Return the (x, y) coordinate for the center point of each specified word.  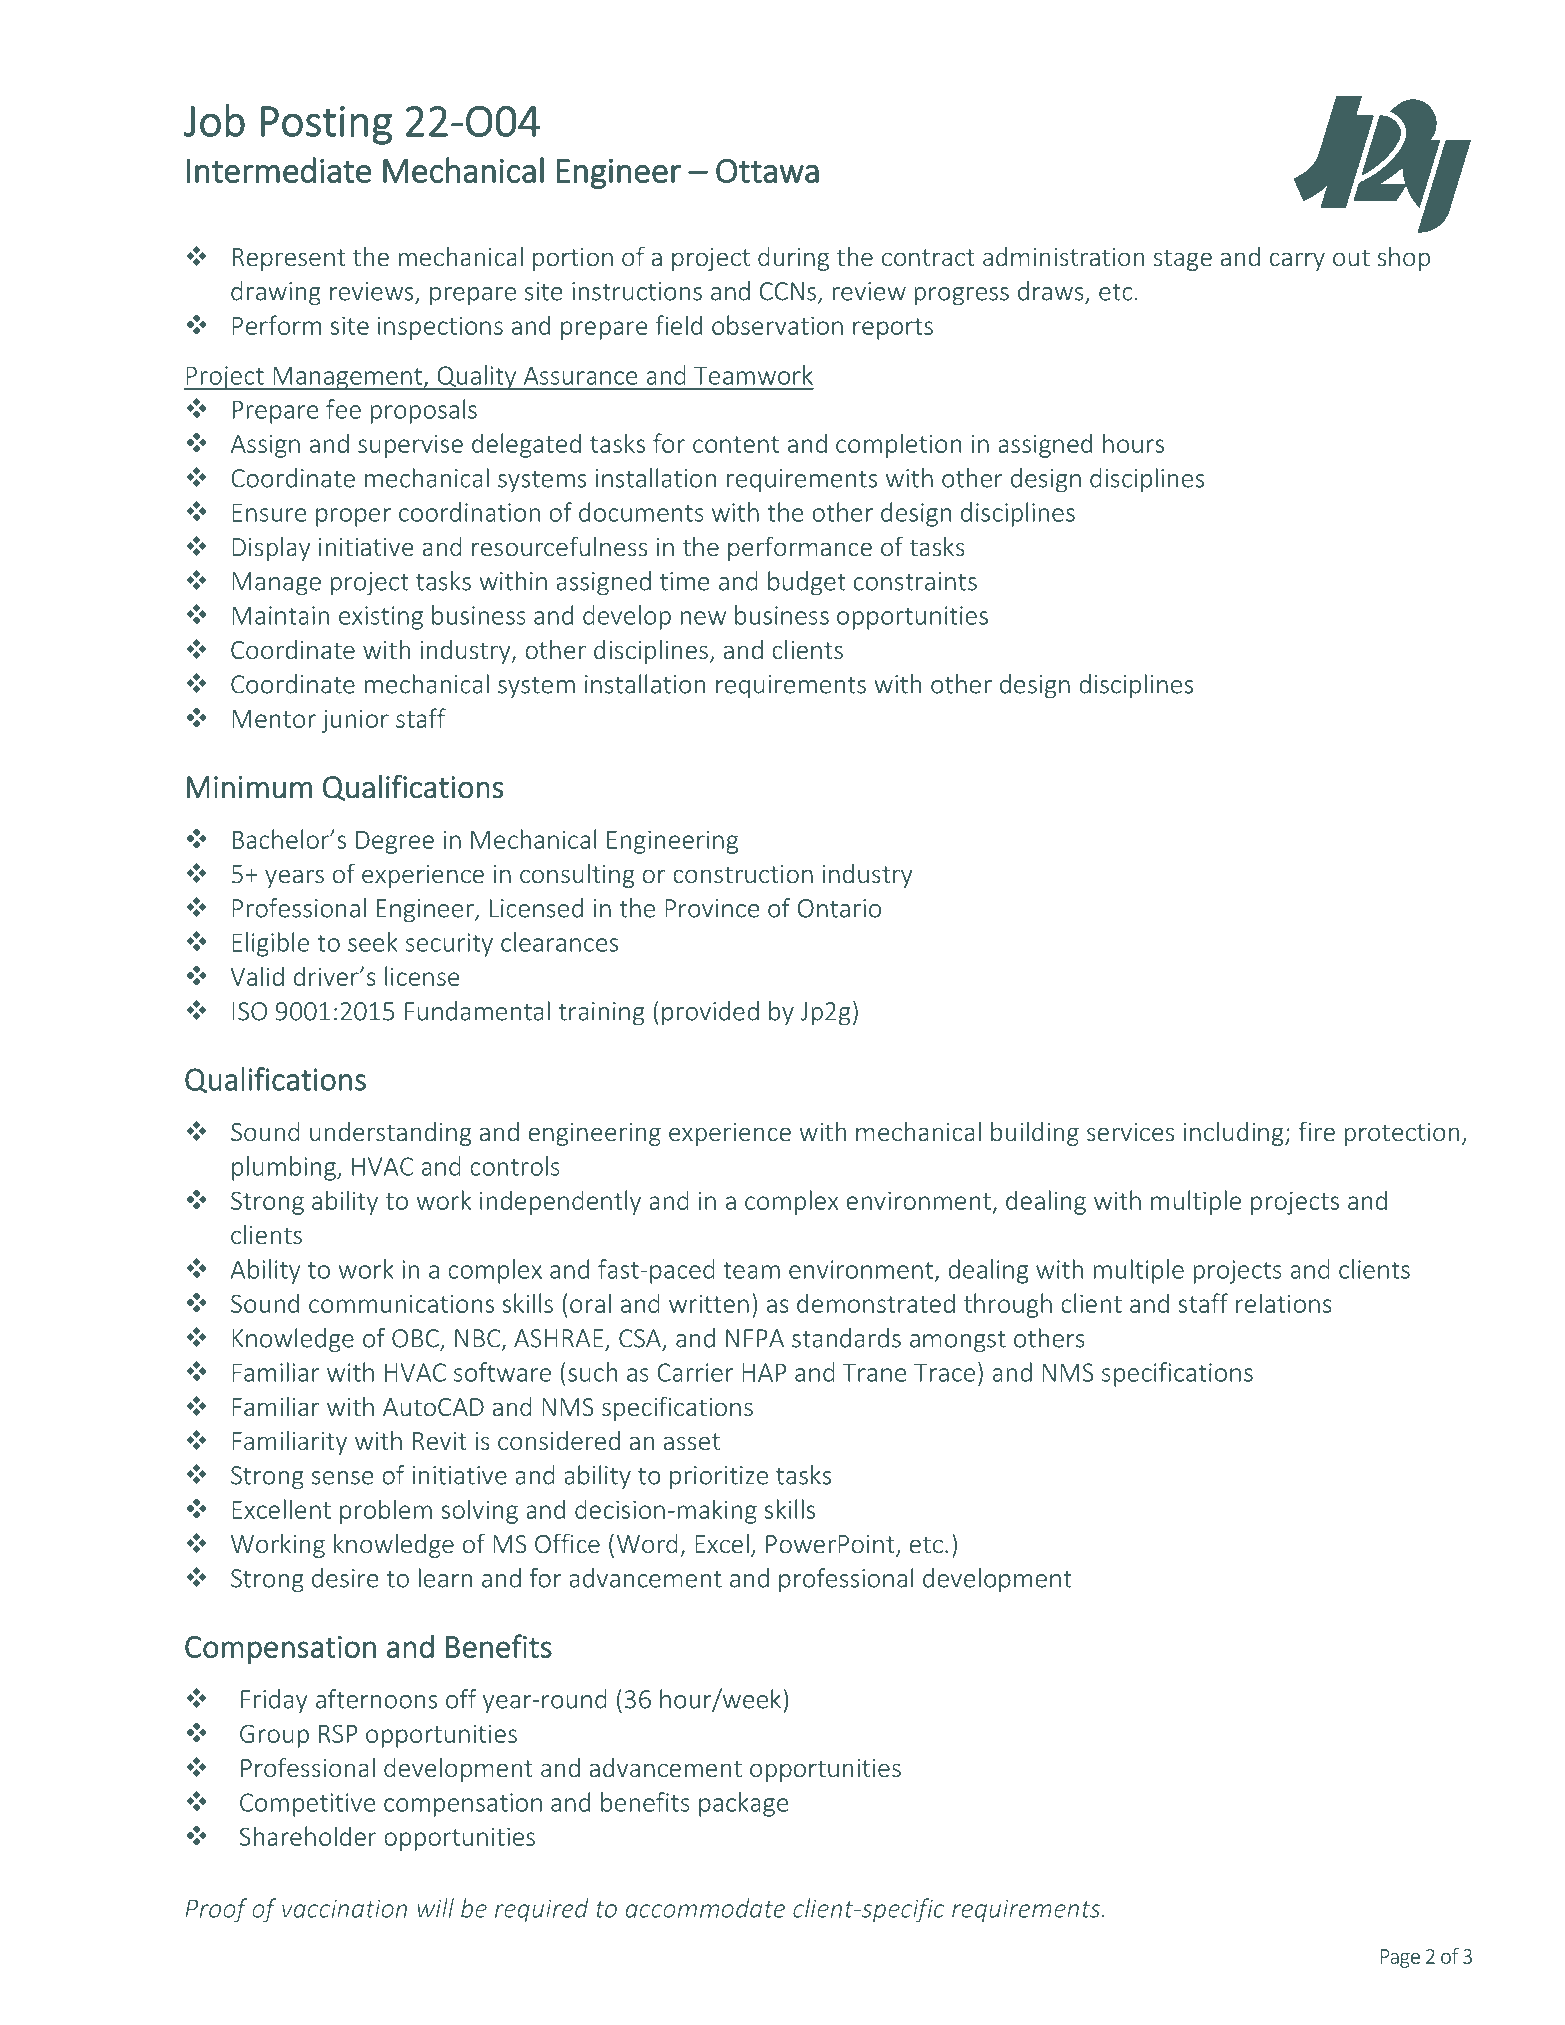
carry (1297, 261)
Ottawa (767, 171)
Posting (326, 125)
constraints (915, 581)
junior (355, 721)
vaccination (344, 1908)
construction (743, 874)
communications (401, 1303)
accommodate (705, 1908)
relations (1284, 1303)
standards (846, 1338)
